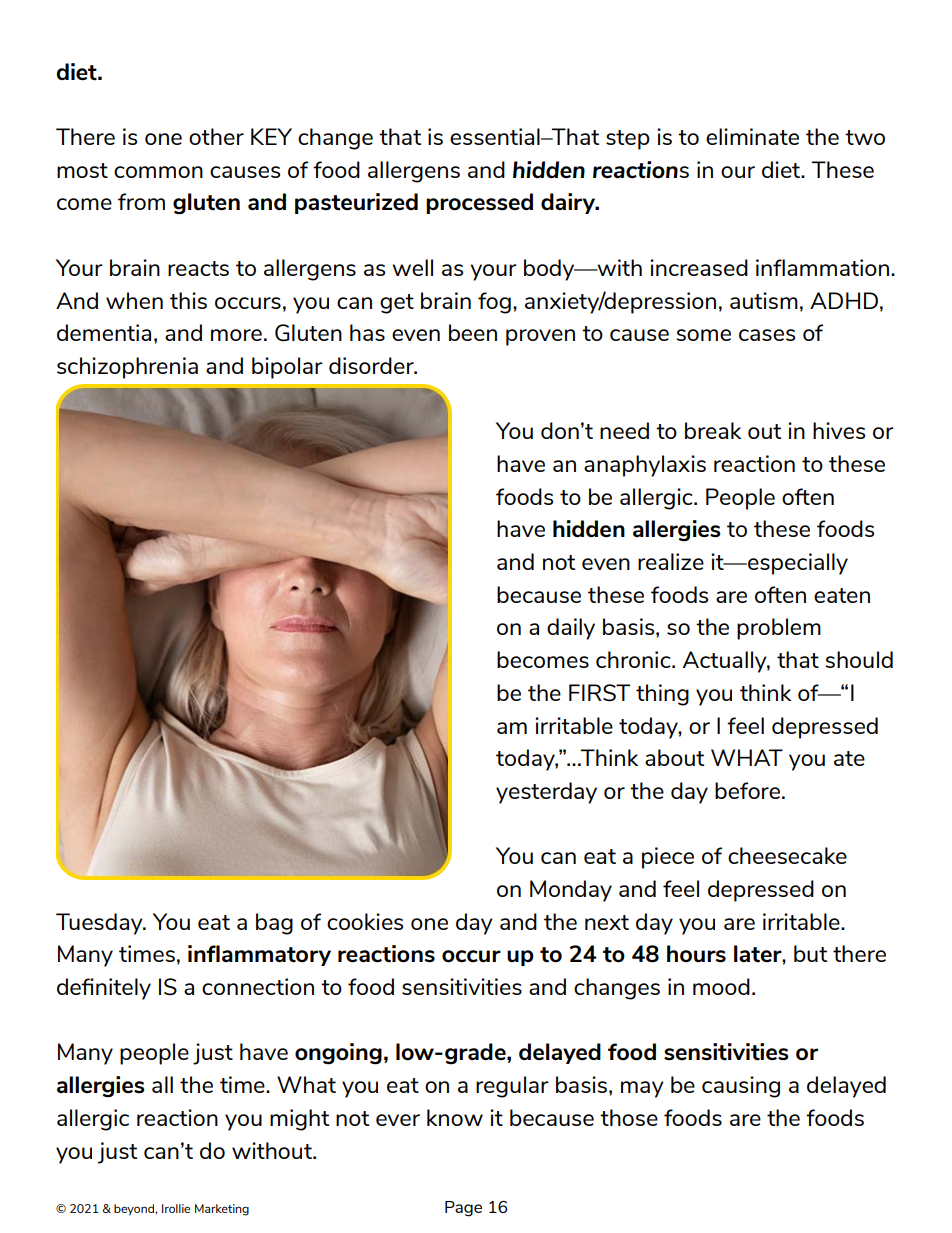 Image resolution: width=952 pixels, height=1233 pixels. Describe the element at coordinates (127, 368) in the image. I see `schizophrenia` at that location.
